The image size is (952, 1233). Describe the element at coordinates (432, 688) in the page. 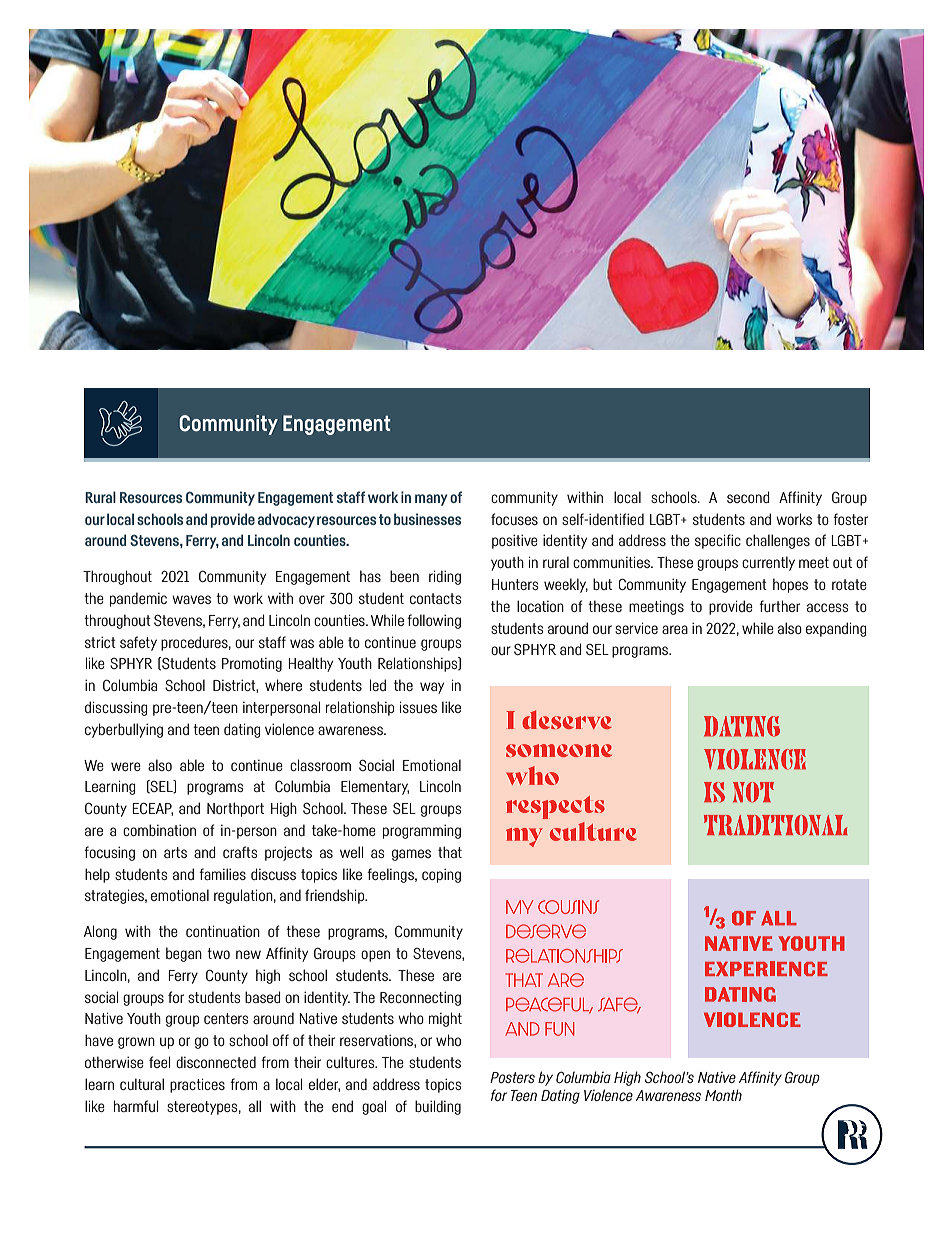

I see `way` at that location.
